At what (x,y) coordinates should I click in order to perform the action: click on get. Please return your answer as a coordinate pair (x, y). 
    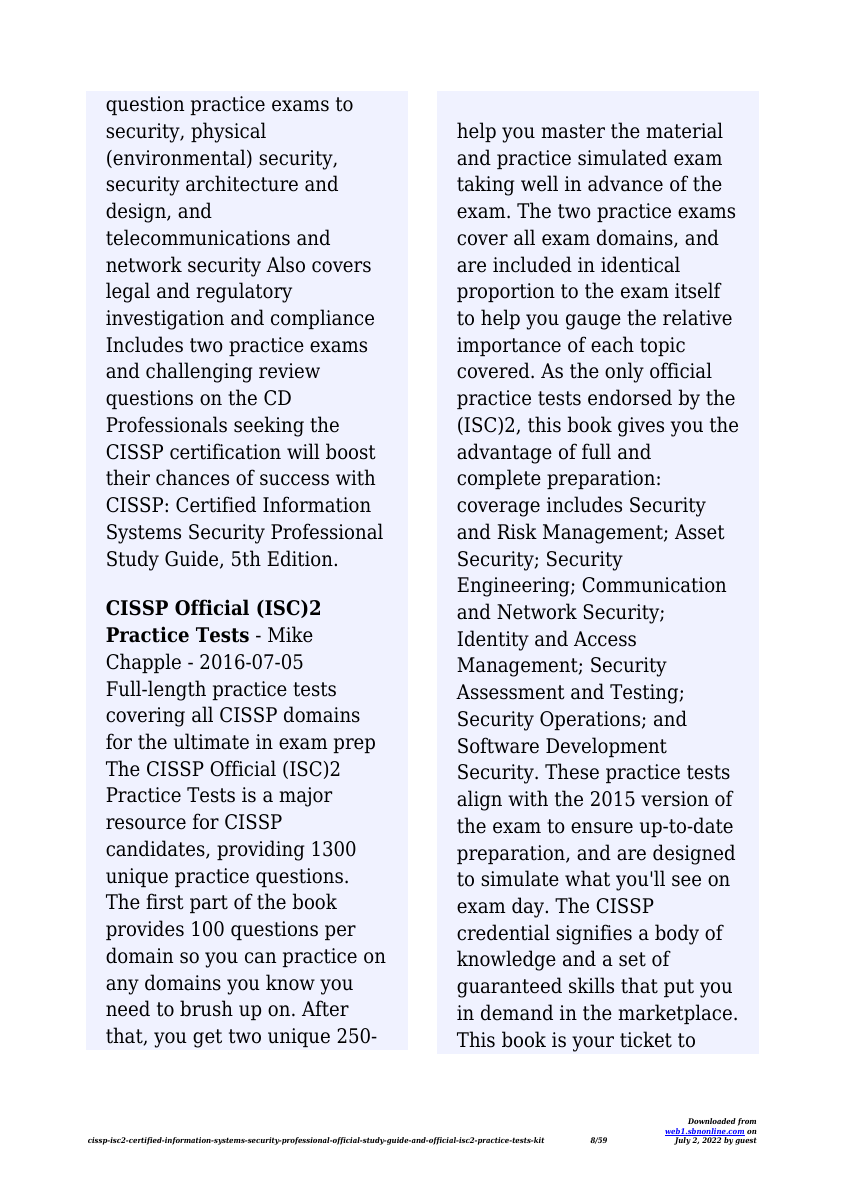
    Looking at the image, I should click on (207, 1038).
